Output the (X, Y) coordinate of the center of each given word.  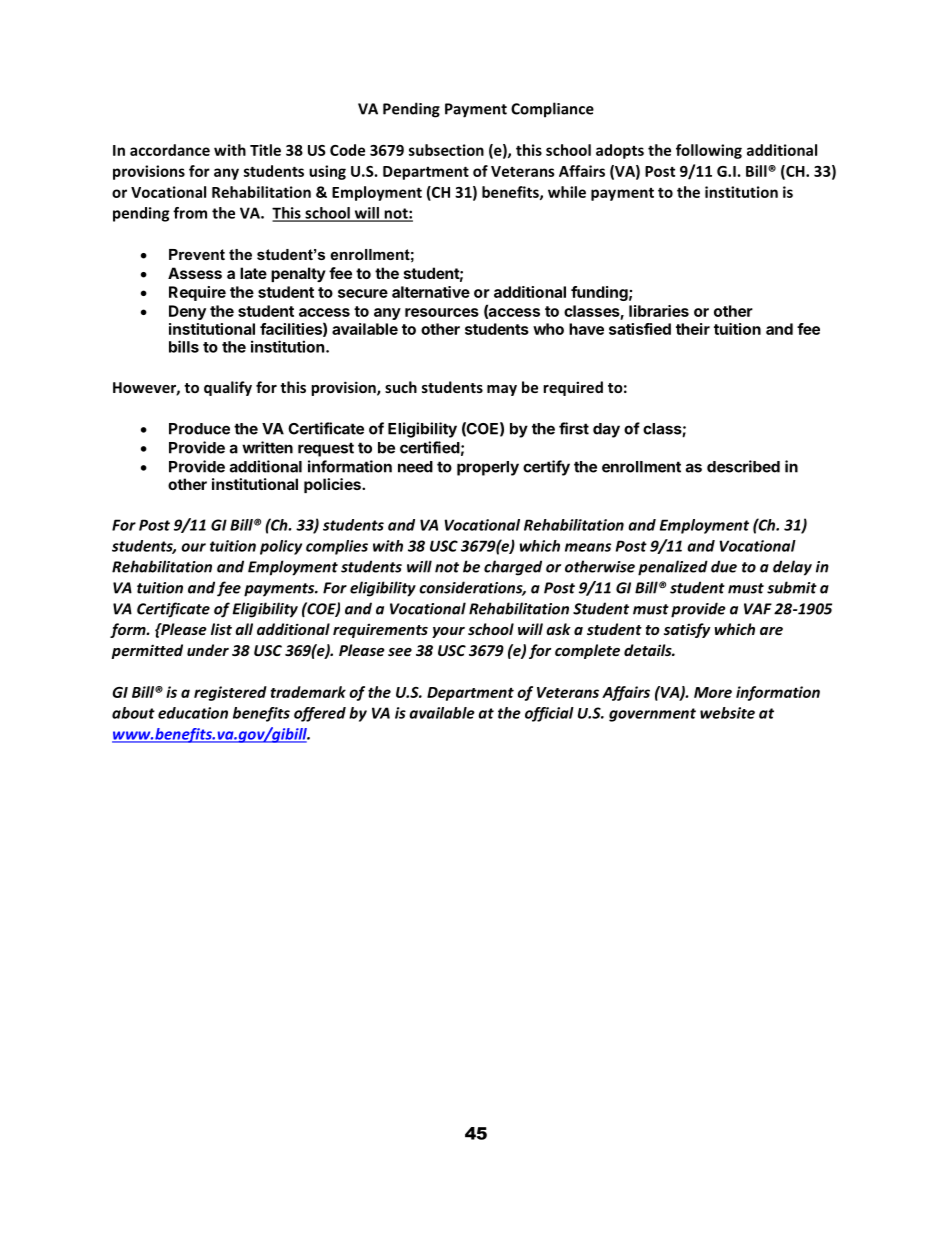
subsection (446, 150)
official (549, 714)
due (724, 566)
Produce (199, 429)
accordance (170, 150)
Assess (195, 273)
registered (230, 693)
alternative (431, 292)
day (606, 430)
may (502, 390)
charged (513, 568)
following (709, 151)
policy (281, 547)
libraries (659, 311)
